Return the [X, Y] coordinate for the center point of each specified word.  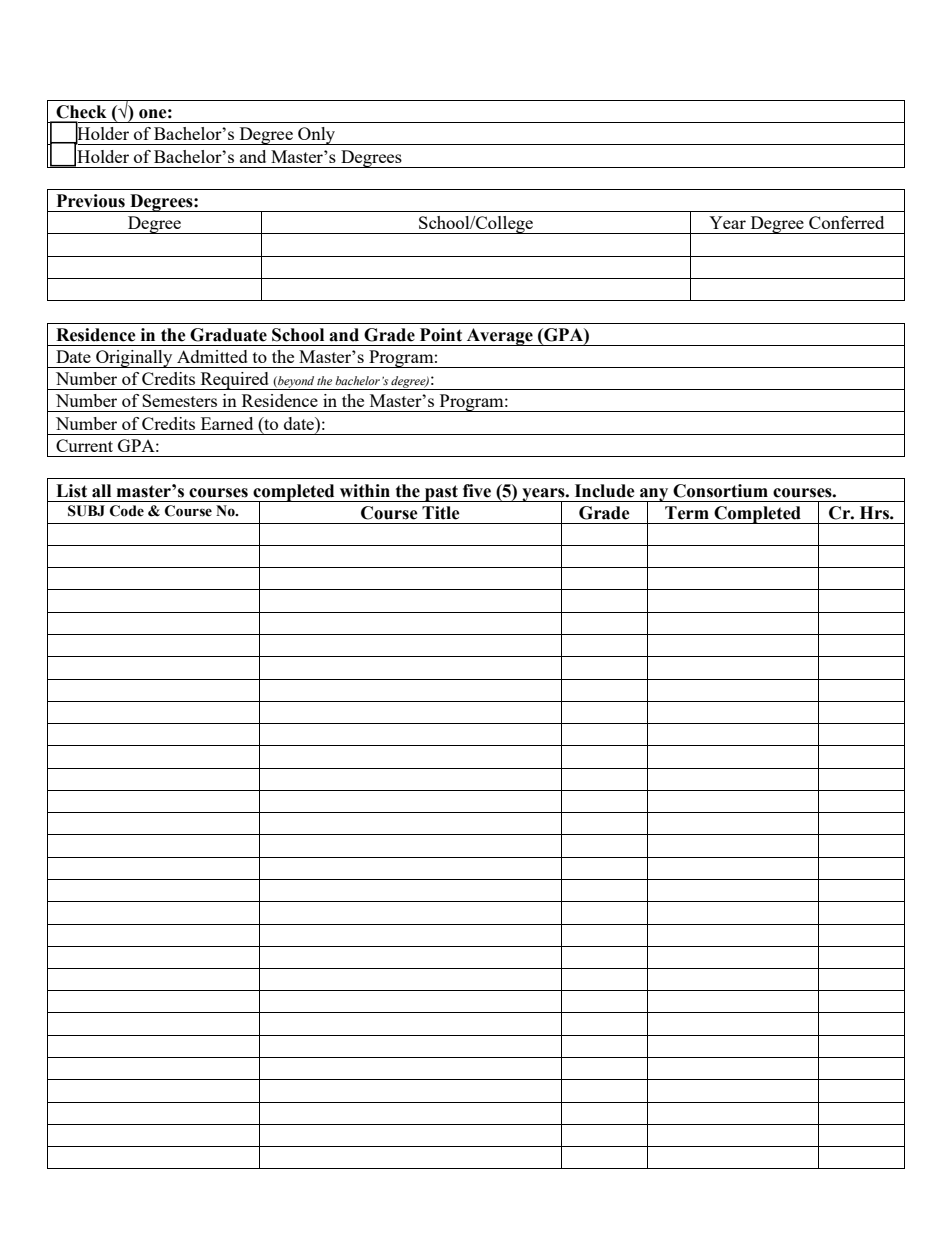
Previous [91, 201]
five [477, 491]
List [71, 491]
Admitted [212, 356]
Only [317, 136]
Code [127, 511]
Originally [134, 359]
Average [500, 337]
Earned [227, 423]
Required [234, 381]
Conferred [846, 222]
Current [84, 445]
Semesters [179, 400]
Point [441, 335]
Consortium [720, 491]
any [654, 495]
